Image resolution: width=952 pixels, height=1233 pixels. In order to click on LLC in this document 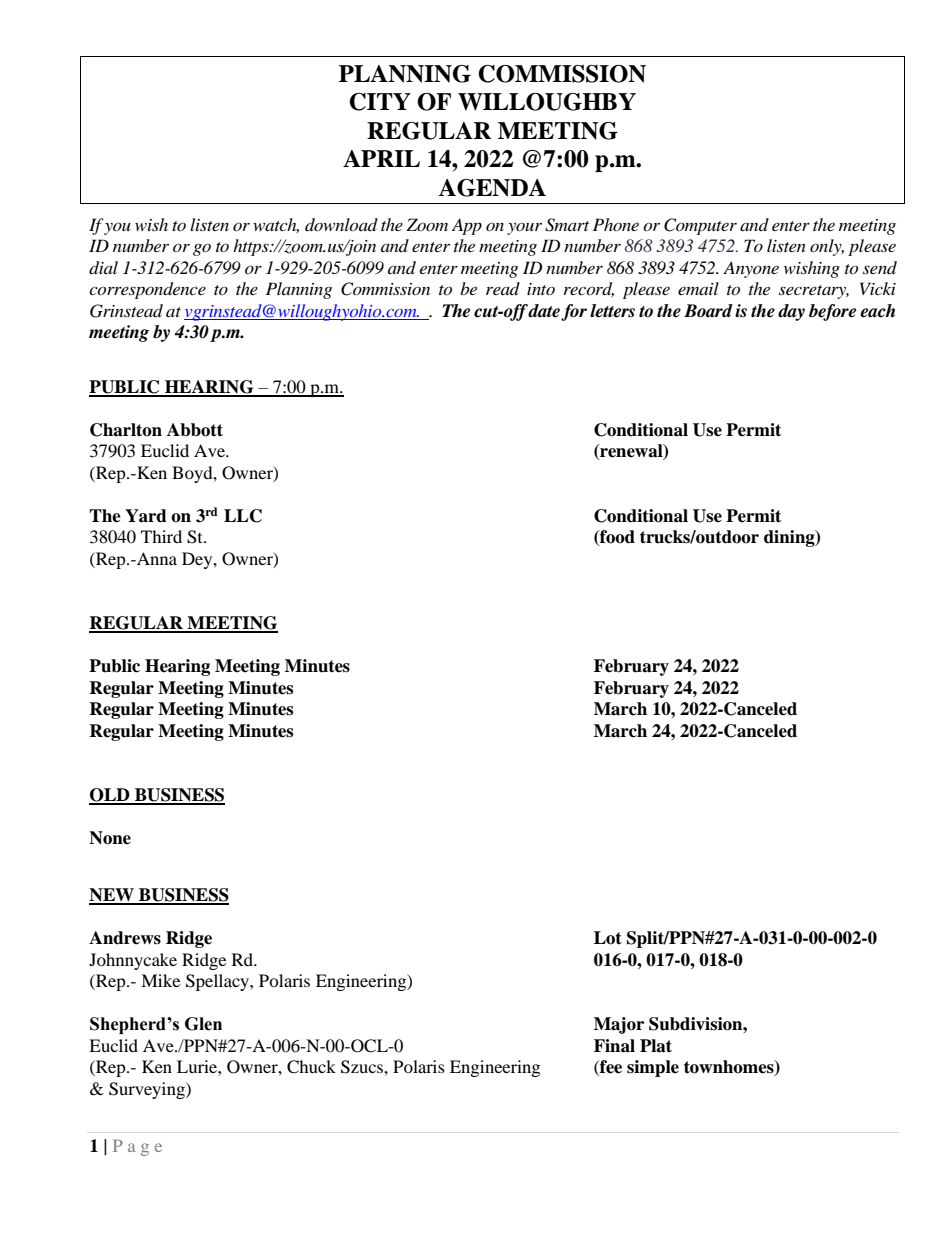, I will do `click(243, 516)`.
